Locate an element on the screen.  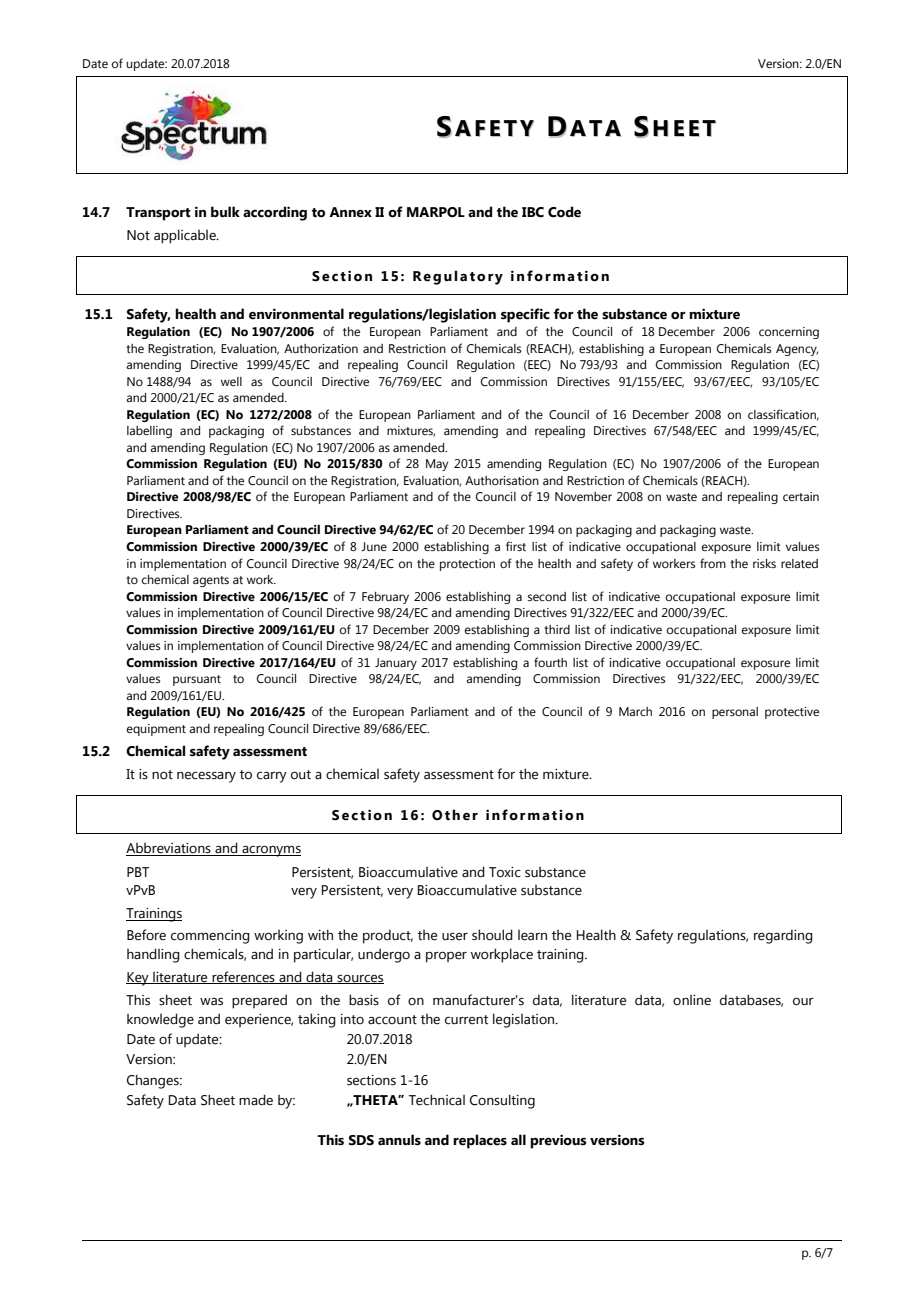
concerning is located at coordinates (789, 333).
